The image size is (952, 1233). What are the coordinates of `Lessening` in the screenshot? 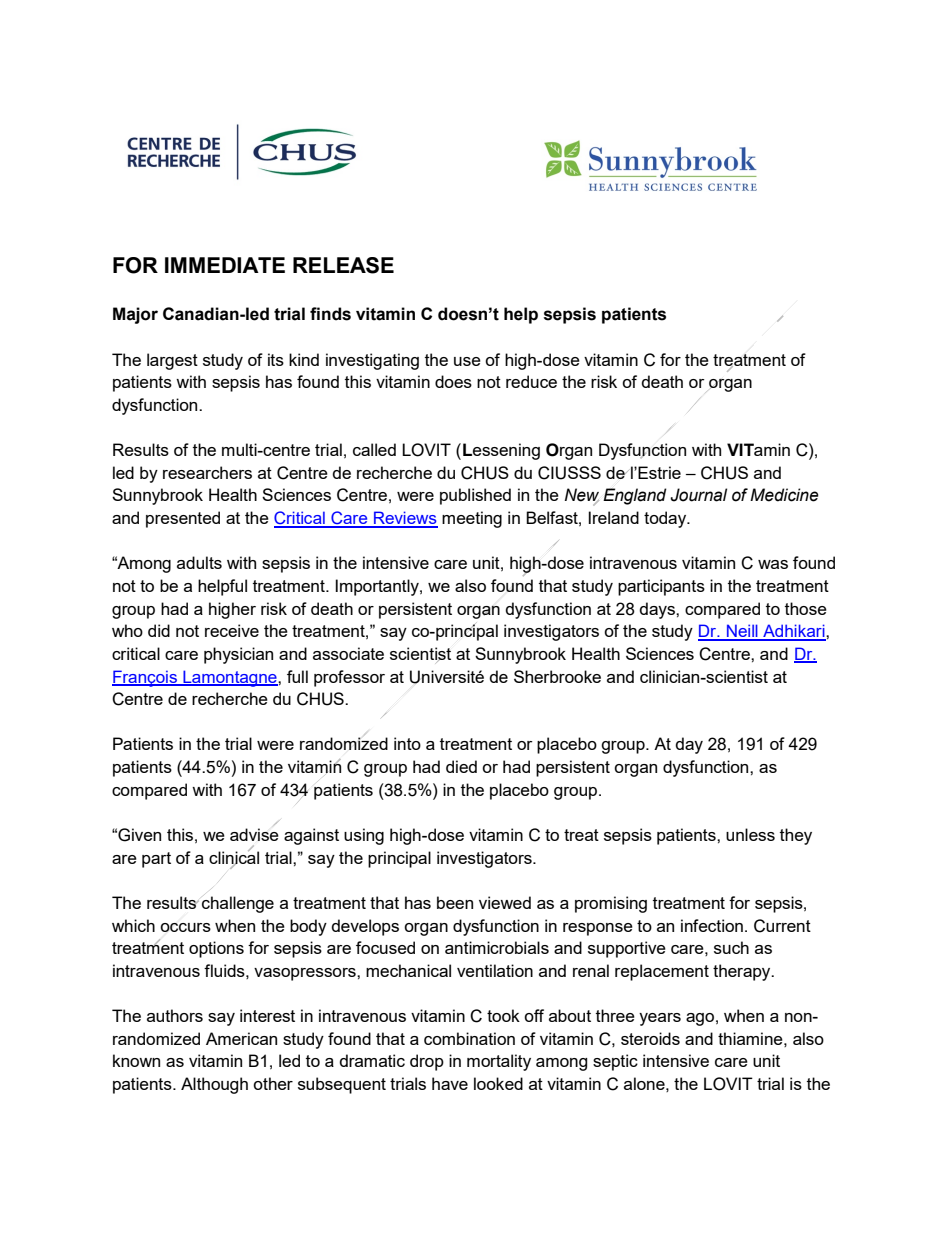 It's located at (501, 451).
